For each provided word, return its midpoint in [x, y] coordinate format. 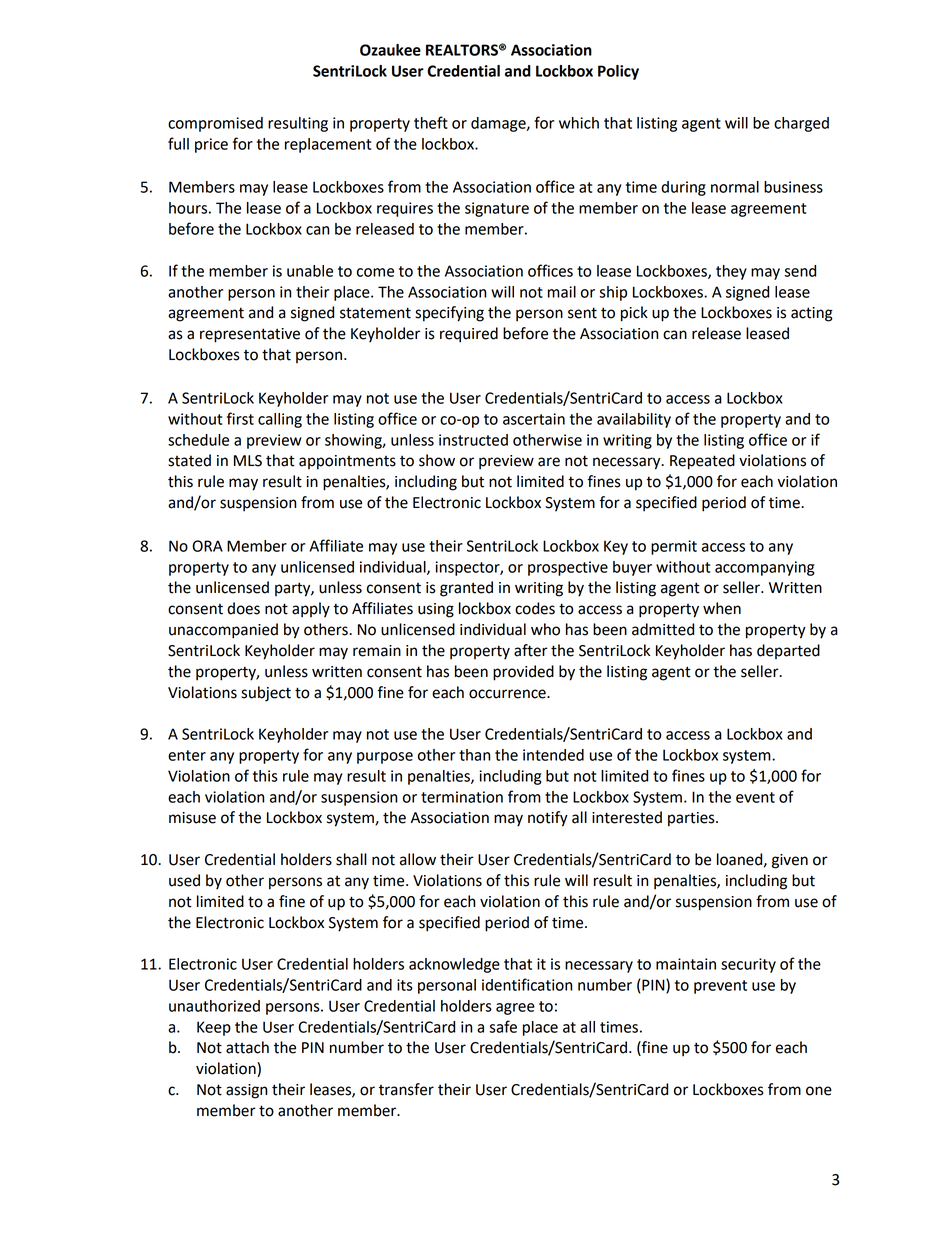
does [243, 608]
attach [247, 1047]
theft [431, 122]
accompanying [764, 568]
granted [466, 589]
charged [801, 124]
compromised [215, 124]
